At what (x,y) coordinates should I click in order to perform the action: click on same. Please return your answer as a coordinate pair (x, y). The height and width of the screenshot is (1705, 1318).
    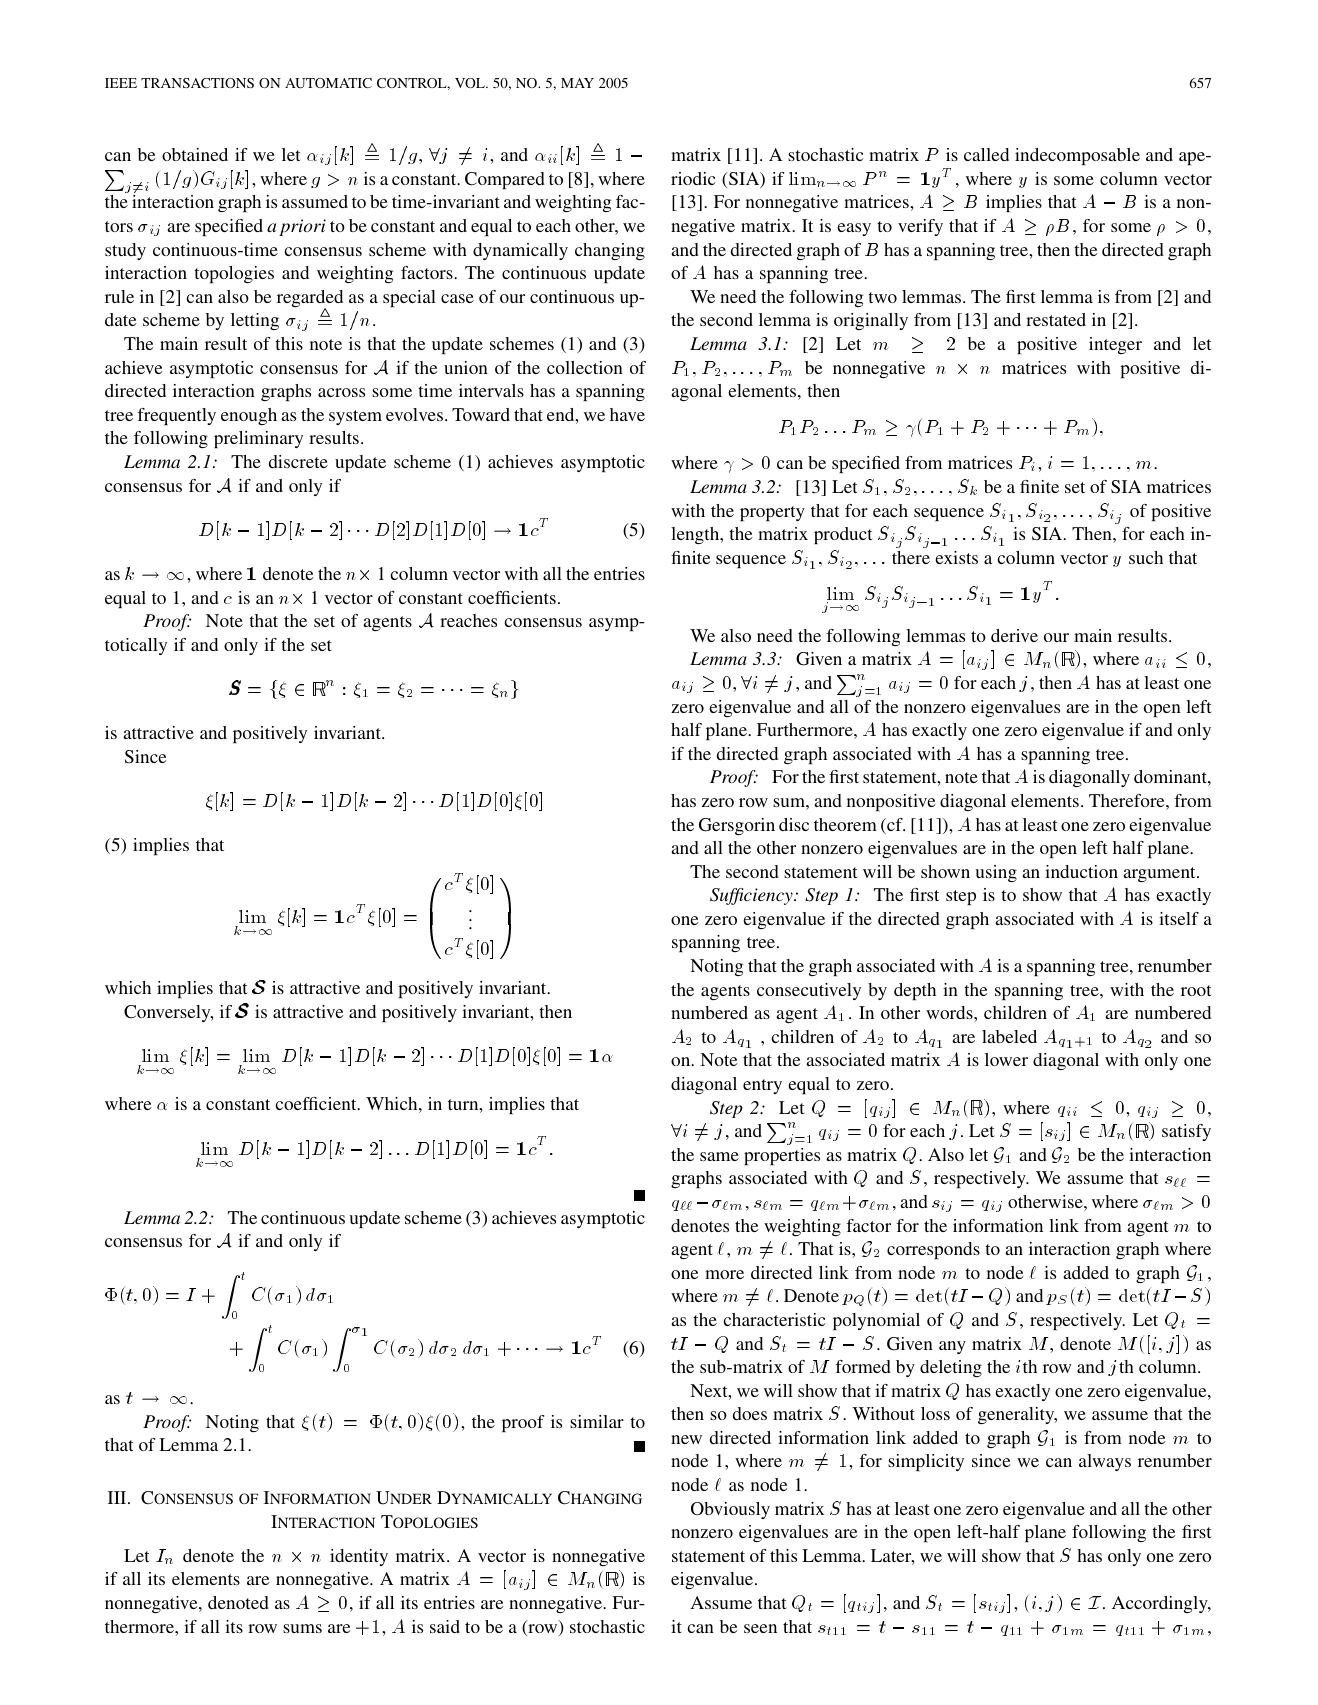
    Looking at the image, I should click on (719, 1156).
